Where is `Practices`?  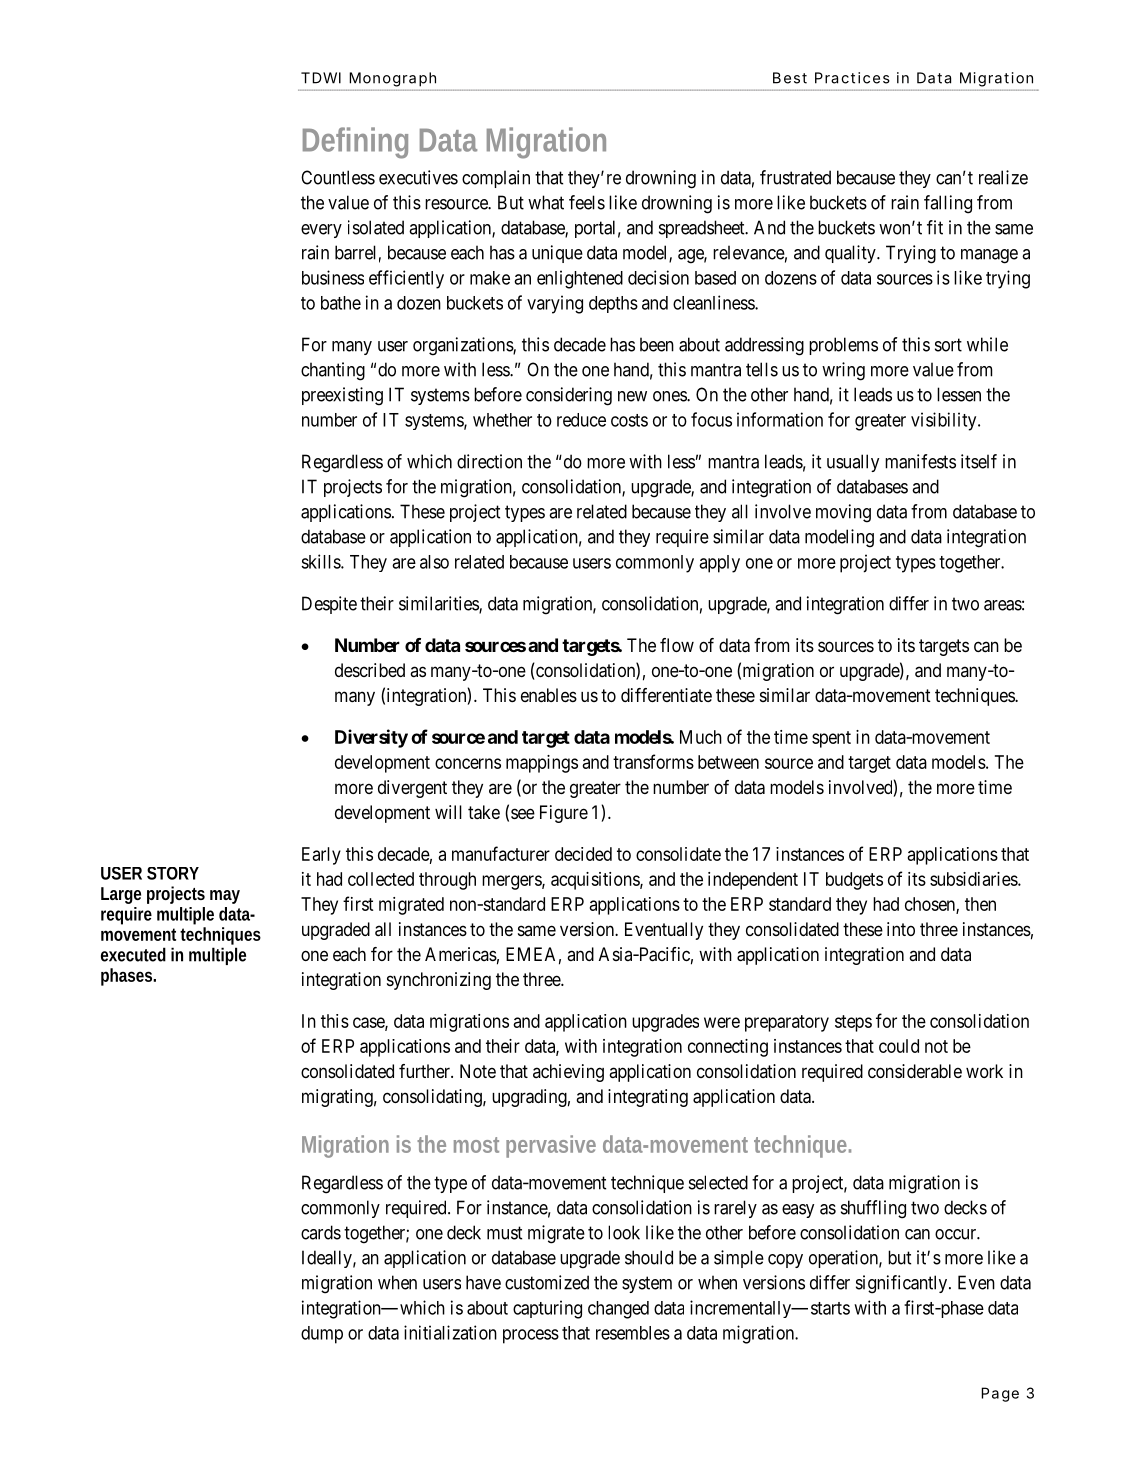
Practices is located at coordinates (852, 78).
